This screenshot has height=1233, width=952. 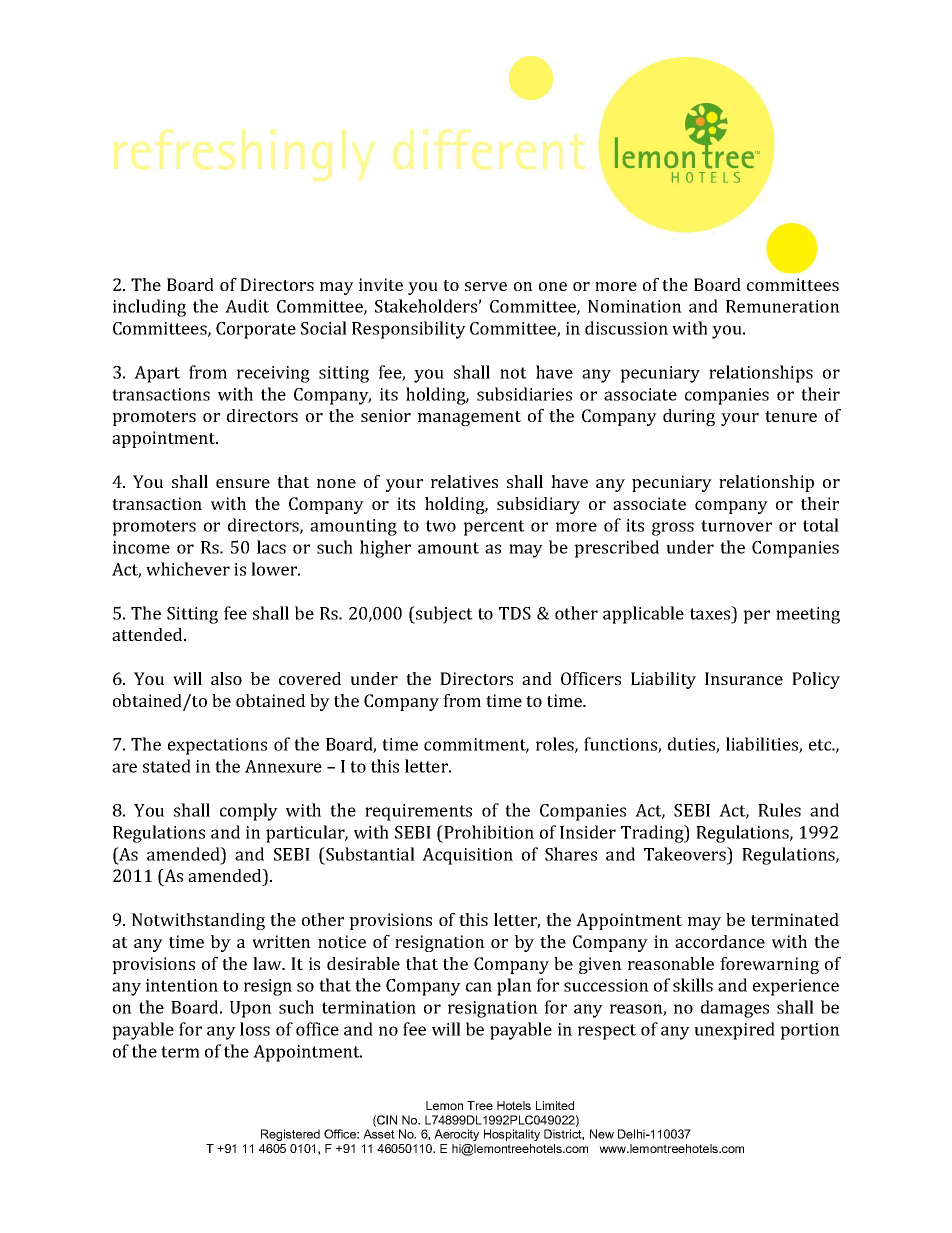 What do you see at coordinates (736, 526) in the screenshot?
I see `turnover` at bounding box center [736, 526].
